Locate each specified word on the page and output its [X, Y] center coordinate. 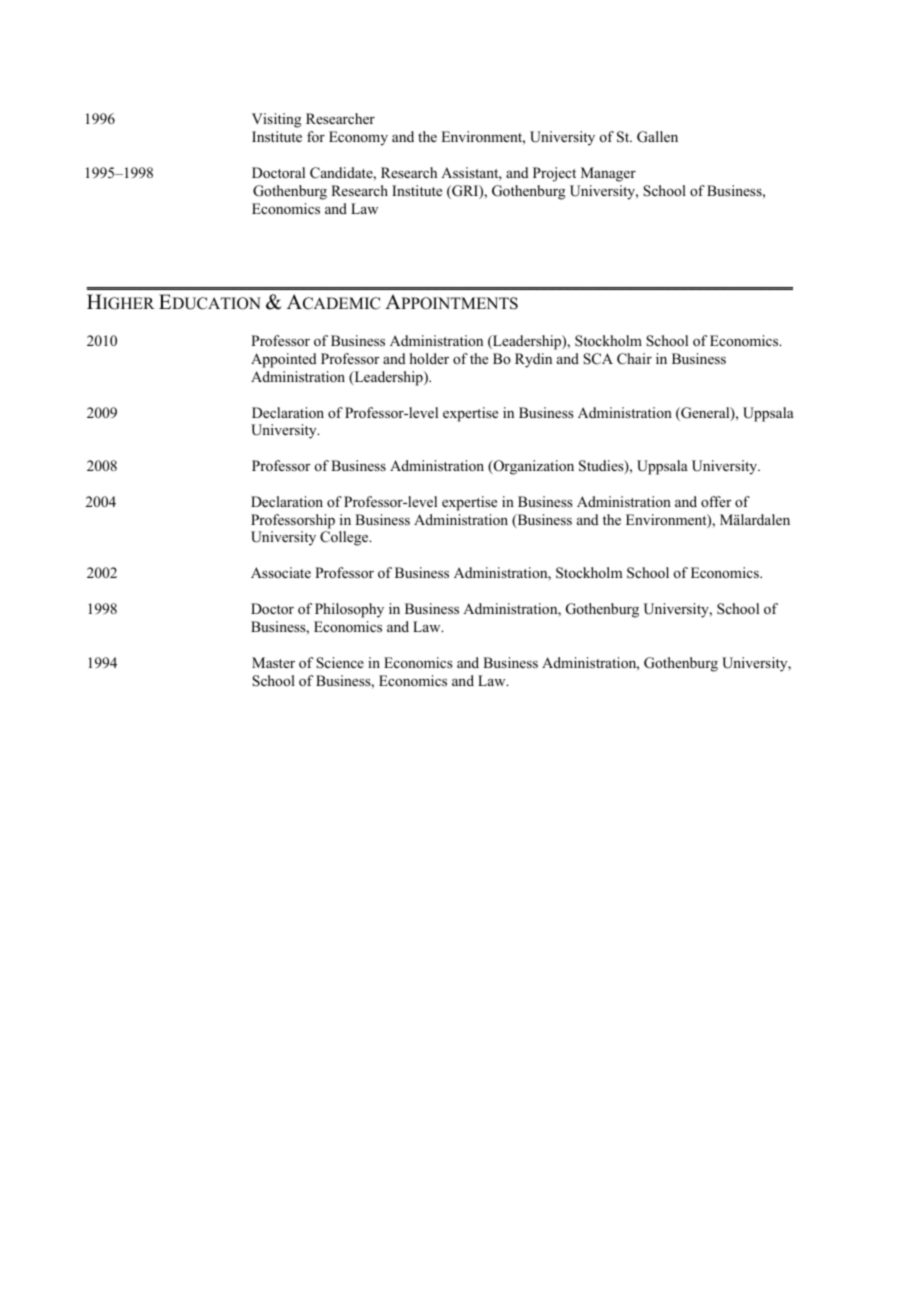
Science [340, 663]
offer [716, 501]
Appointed [284, 360]
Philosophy [349, 610]
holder [429, 358]
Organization [532, 467]
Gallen [657, 137]
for [316, 136]
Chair [634, 359]
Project [554, 174]
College [345, 538]
